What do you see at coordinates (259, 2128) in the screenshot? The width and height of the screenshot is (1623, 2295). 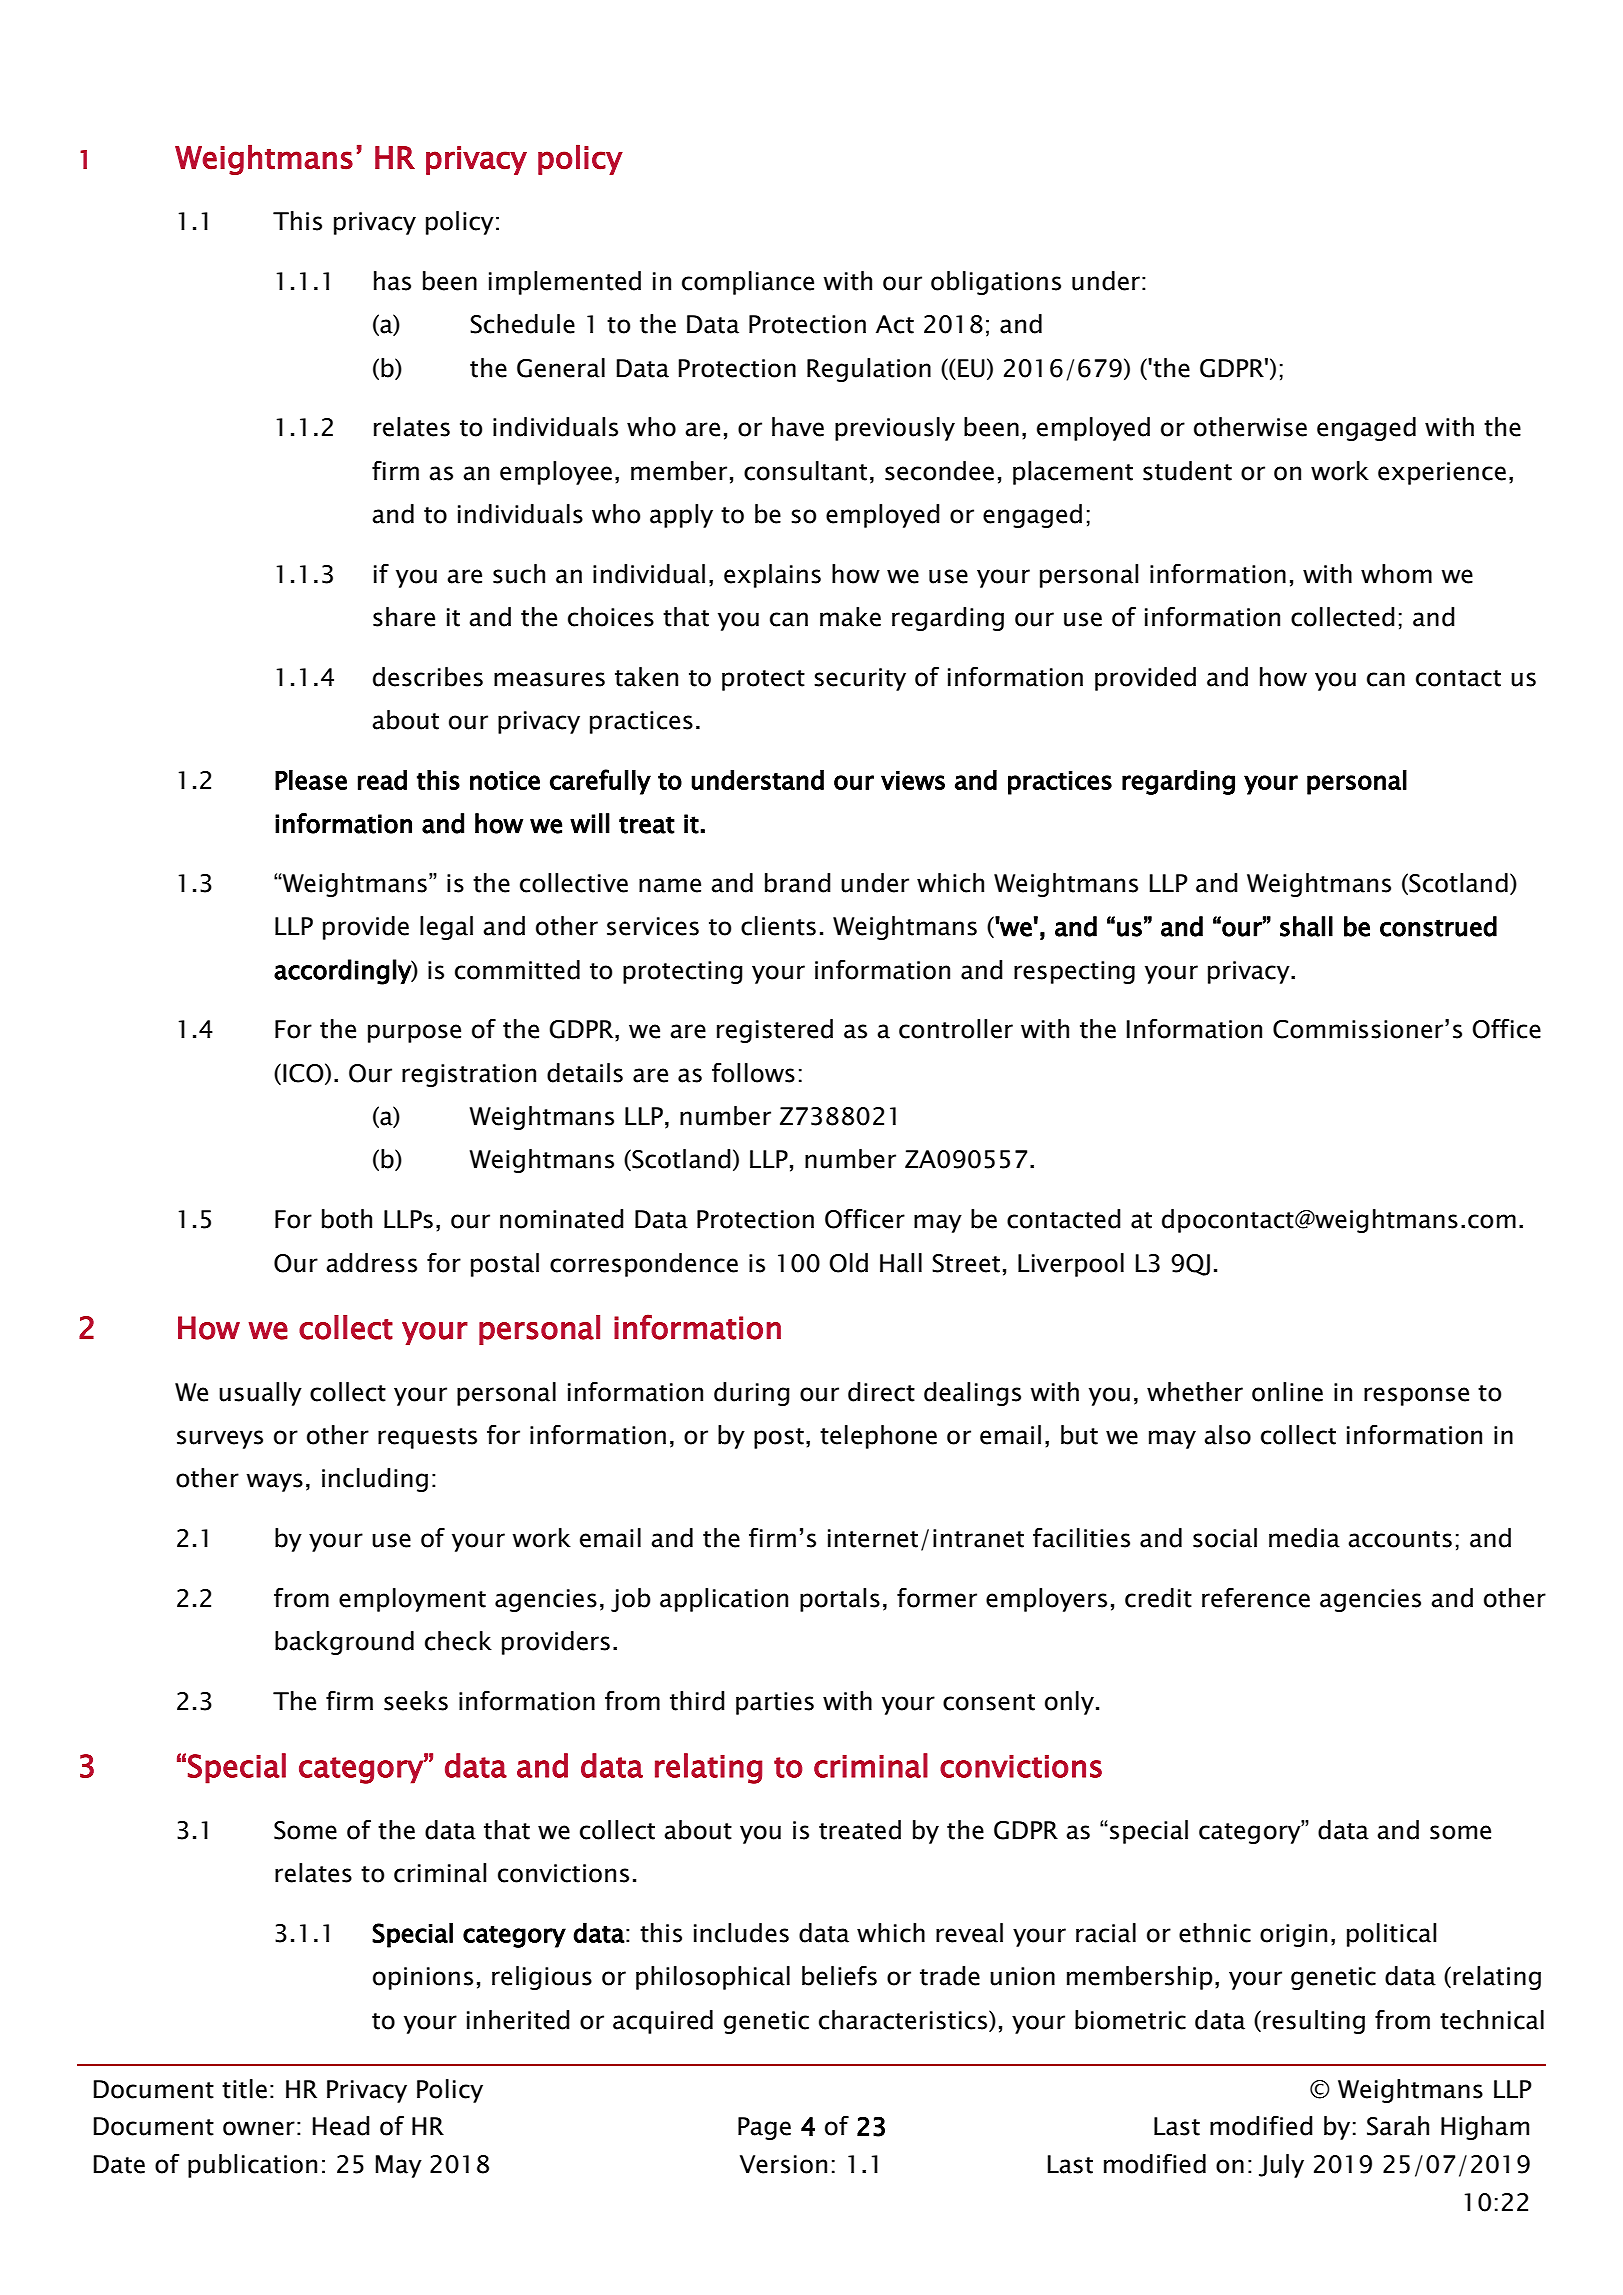 I see `owner` at bounding box center [259, 2128].
